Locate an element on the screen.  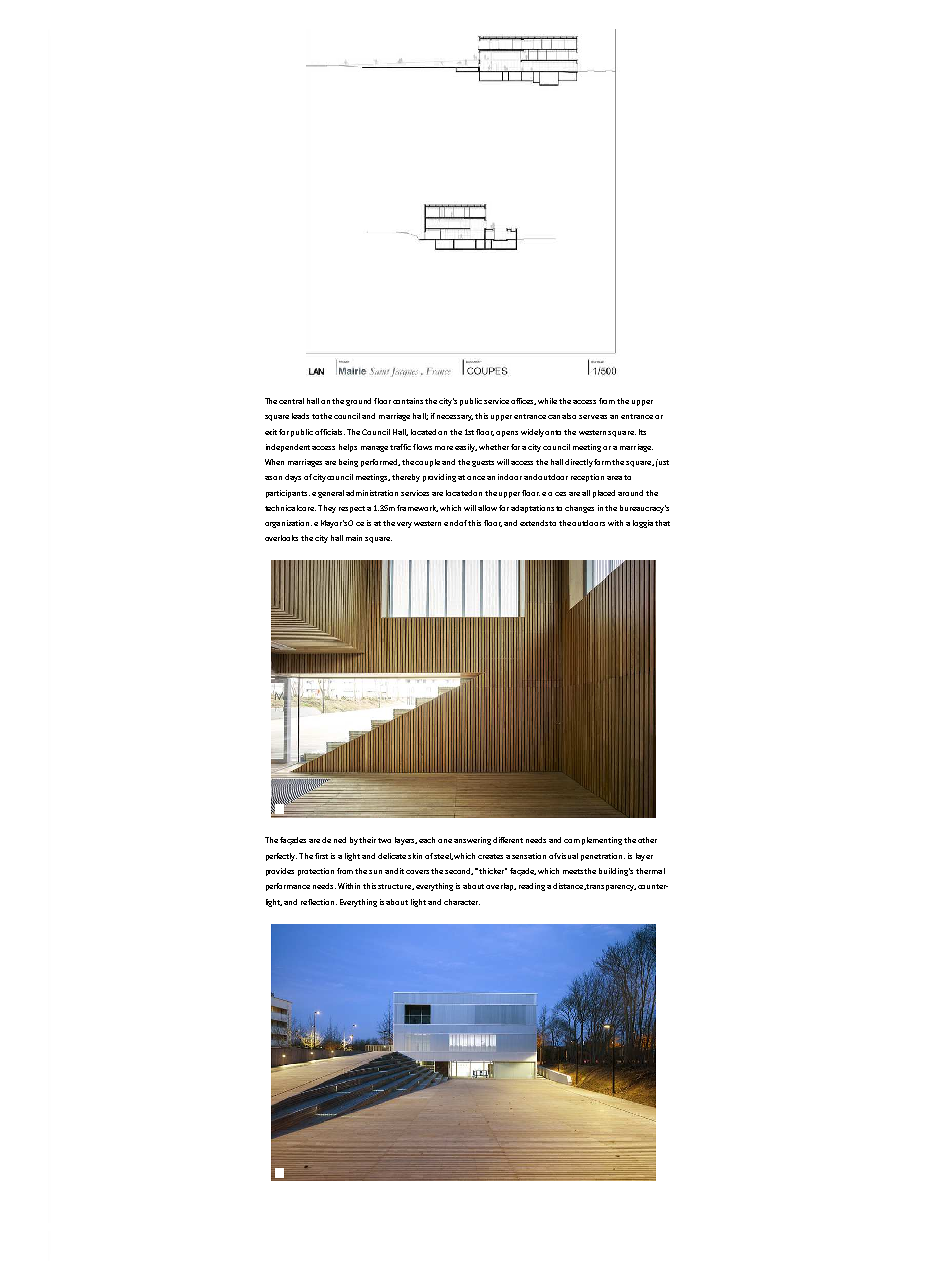
leads is located at coordinates (300, 416).
